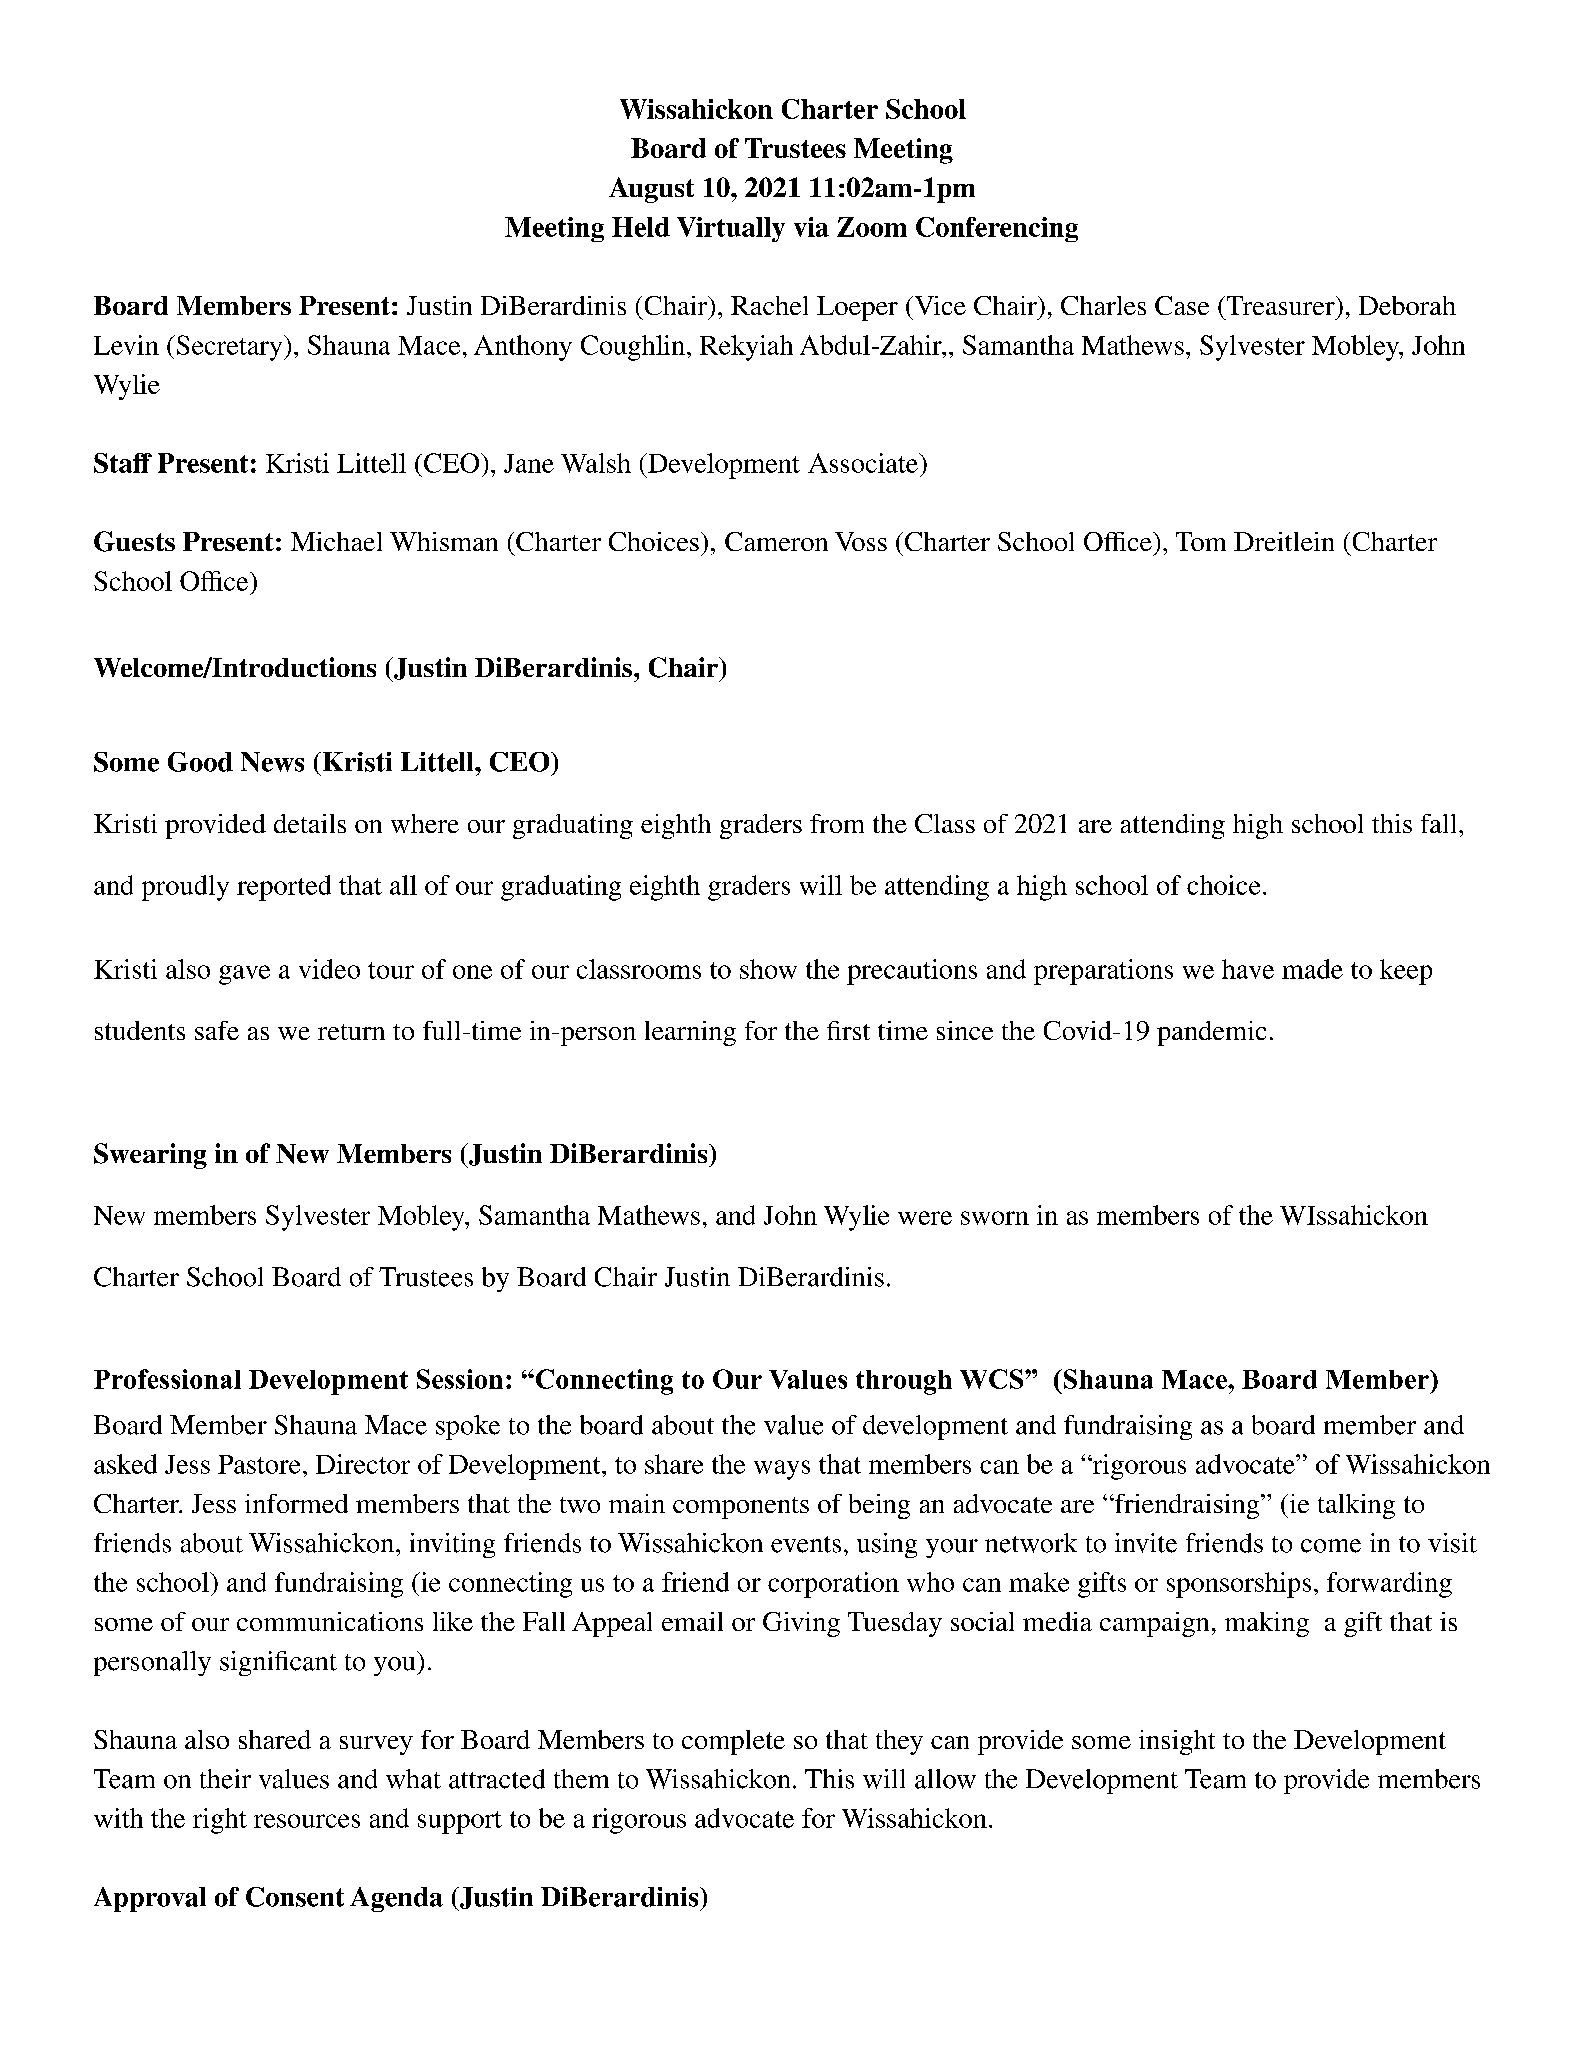  Describe the element at coordinates (904, 1382) in the image. I see `through` at that location.
